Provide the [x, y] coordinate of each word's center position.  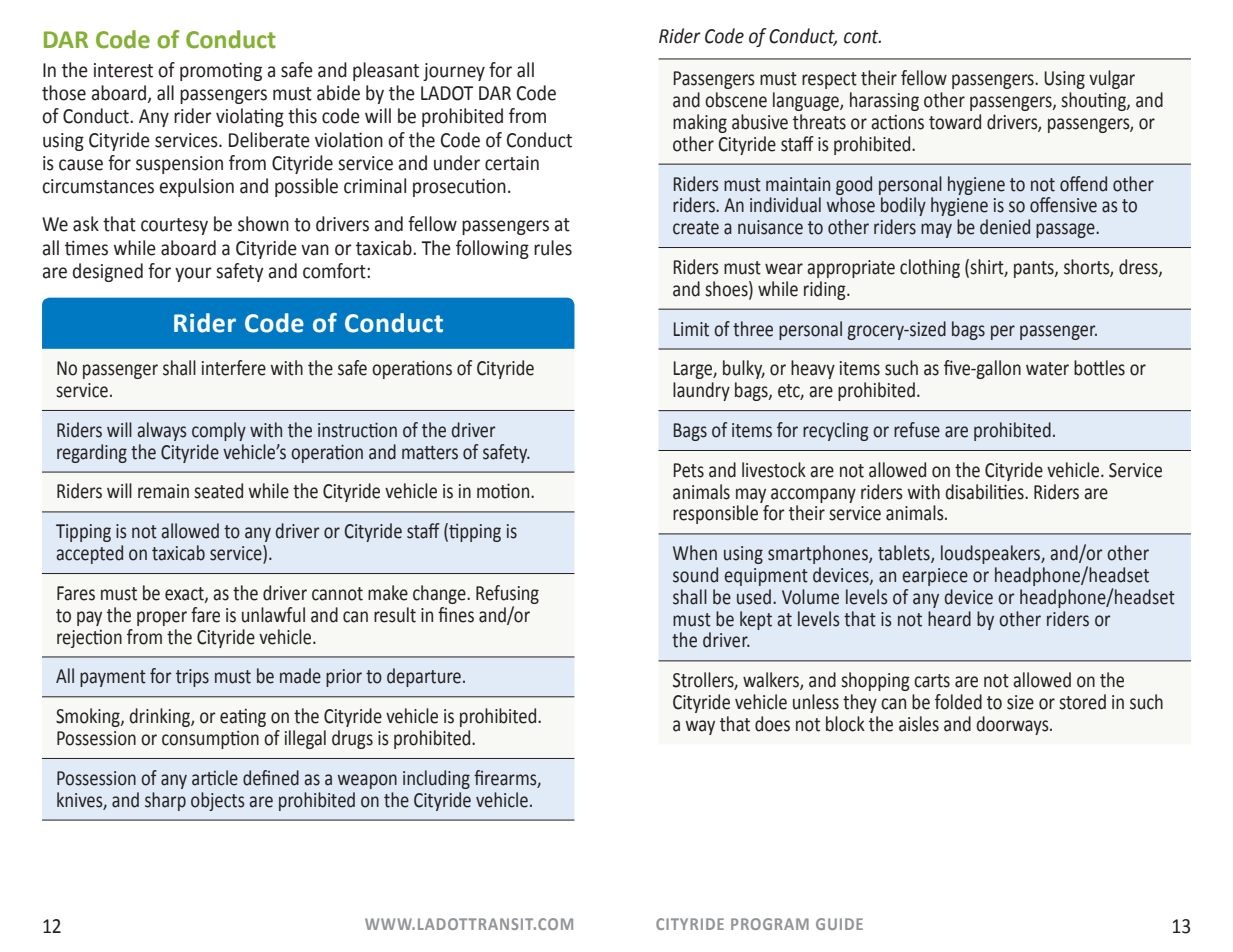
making [700, 123]
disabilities [986, 492]
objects [218, 801]
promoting [221, 71]
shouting [1094, 101]
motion [504, 491]
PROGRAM [770, 924]
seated [218, 491]
